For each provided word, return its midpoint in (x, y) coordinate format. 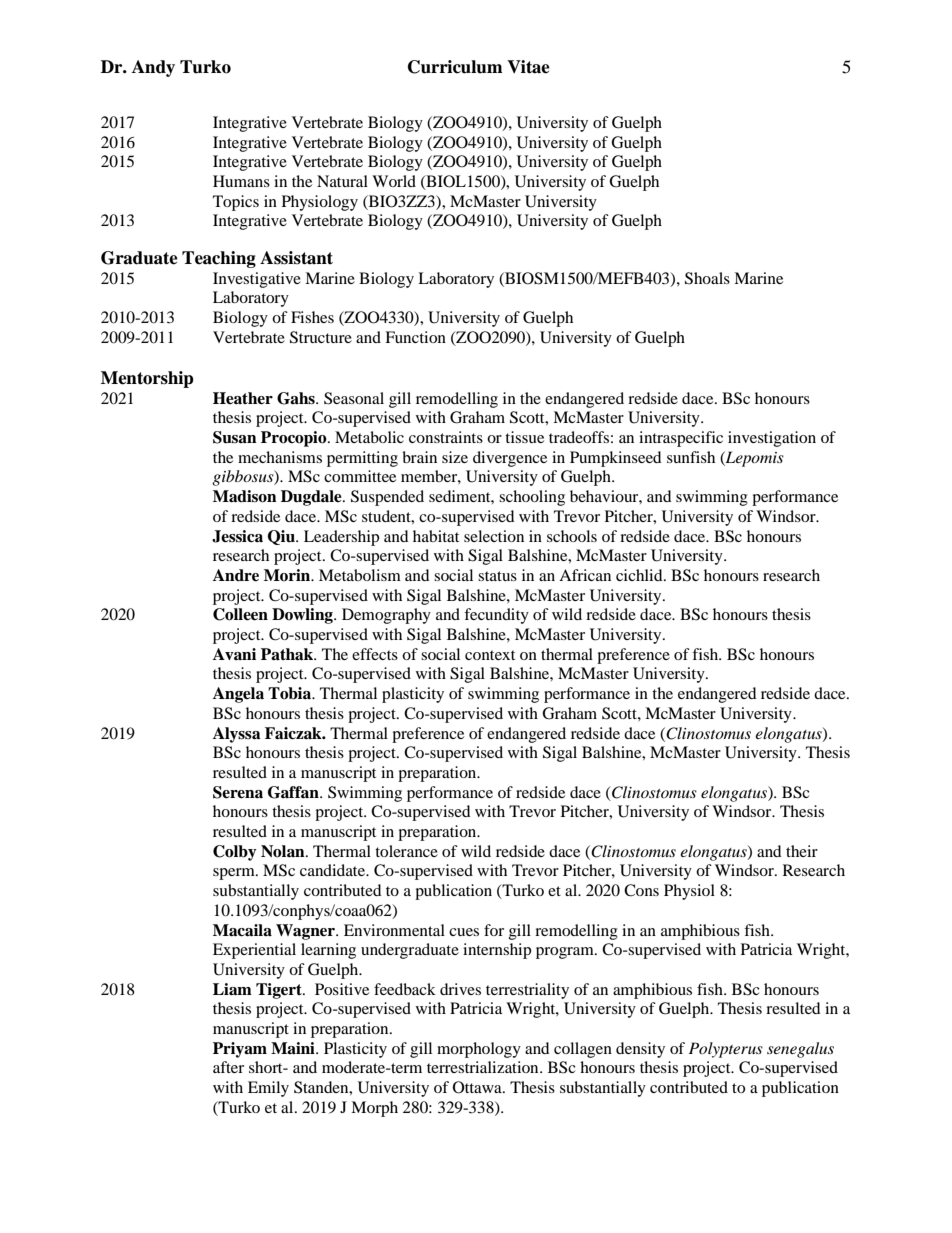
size (455, 457)
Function (415, 337)
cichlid (640, 575)
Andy (153, 68)
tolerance (406, 851)
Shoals (707, 278)
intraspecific (681, 439)
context (490, 655)
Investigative (257, 280)
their (802, 851)
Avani (234, 654)
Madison (245, 496)
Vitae (528, 67)
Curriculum (455, 67)
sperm (235, 874)
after (228, 1067)
